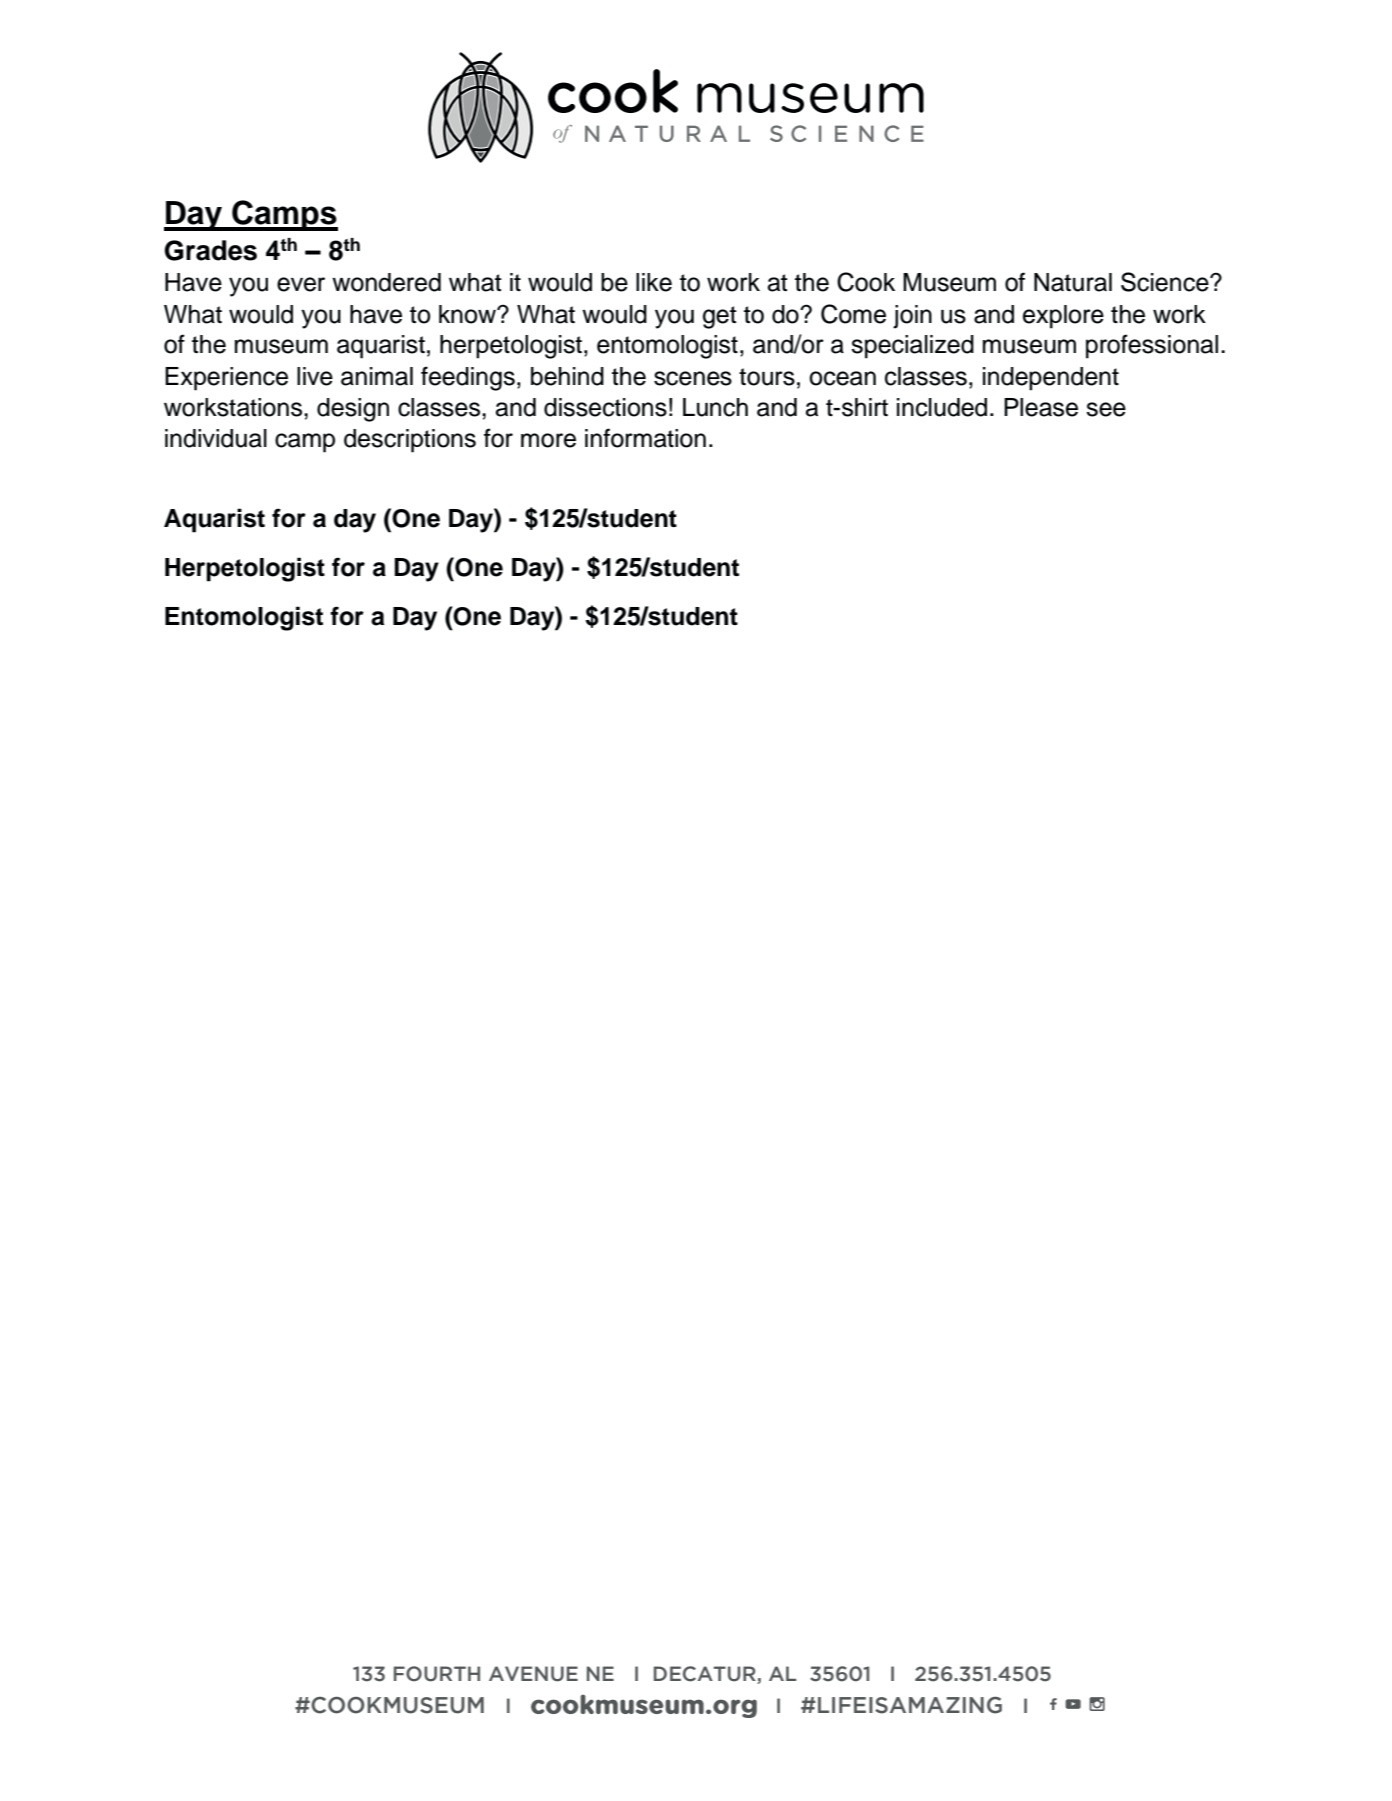  I want to click on Please, so click(1041, 407).
